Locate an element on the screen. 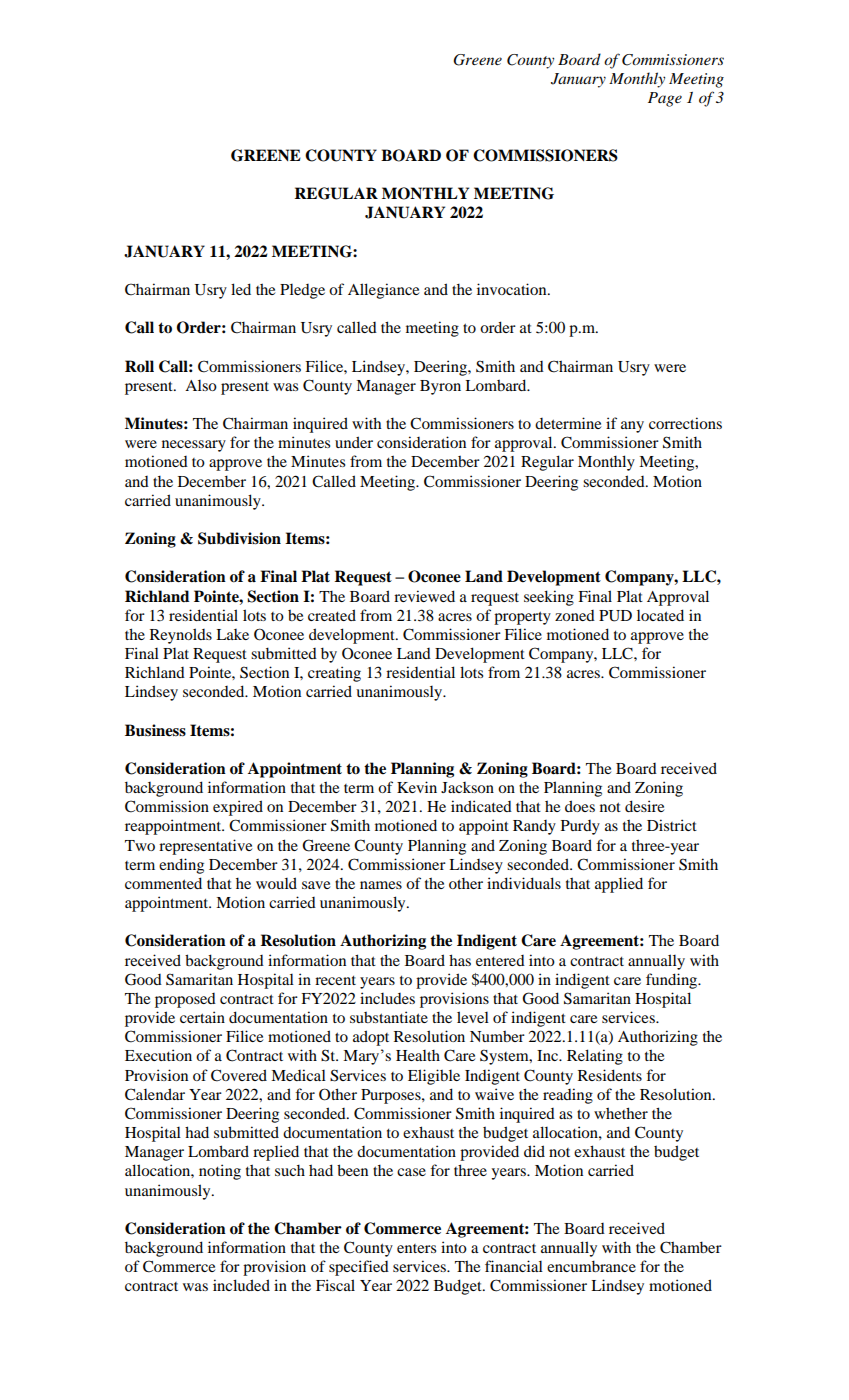 This screenshot has height=1400, width=849. Page is located at coordinates (665, 99).
